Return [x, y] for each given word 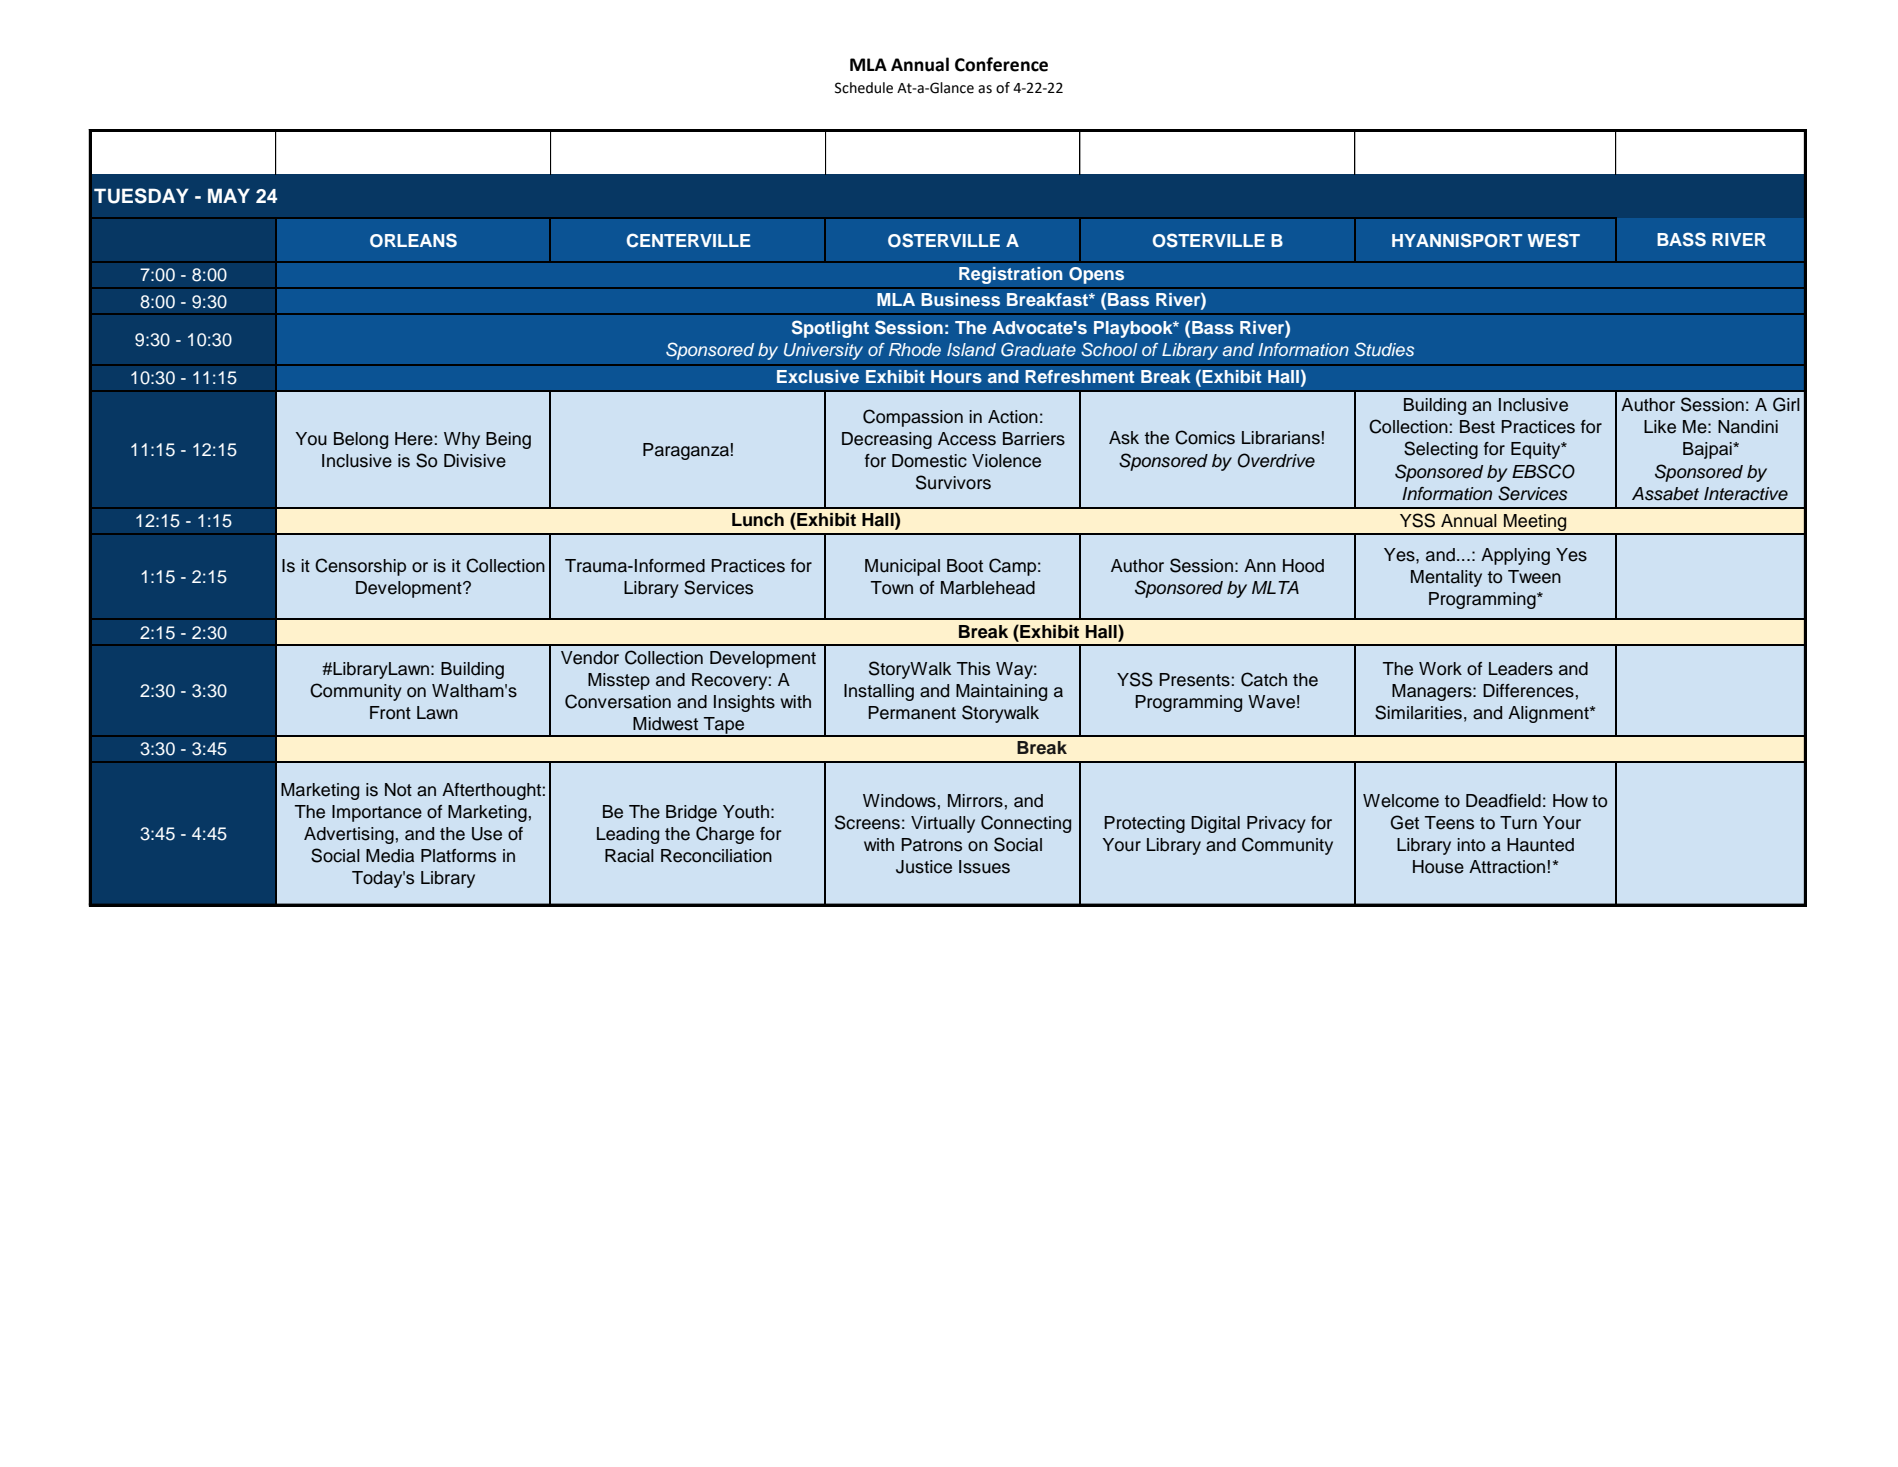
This [973, 669]
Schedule [864, 88]
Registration [1011, 275]
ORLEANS [413, 240]
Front [390, 713]
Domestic [929, 461]
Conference [1001, 64]
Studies [1384, 349]
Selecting [1441, 450]
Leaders [1521, 669]
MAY [229, 195]
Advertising [349, 835]
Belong [361, 440]
